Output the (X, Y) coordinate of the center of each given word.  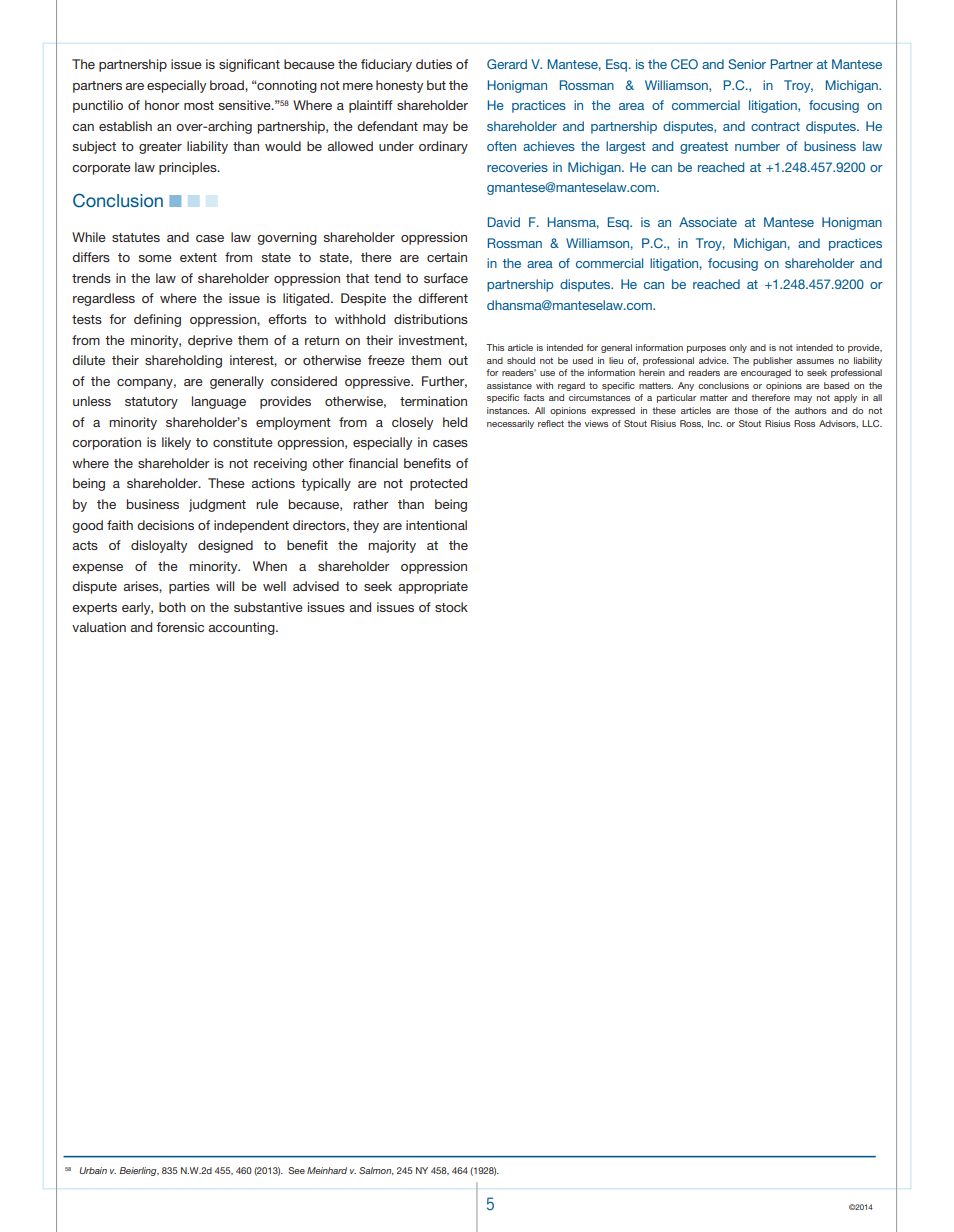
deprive (210, 341)
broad (228, 85)
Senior (747, 64)
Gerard (507, 64)
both (172, 607)
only (738, 348)
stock (451, 607)
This (495, 347)
